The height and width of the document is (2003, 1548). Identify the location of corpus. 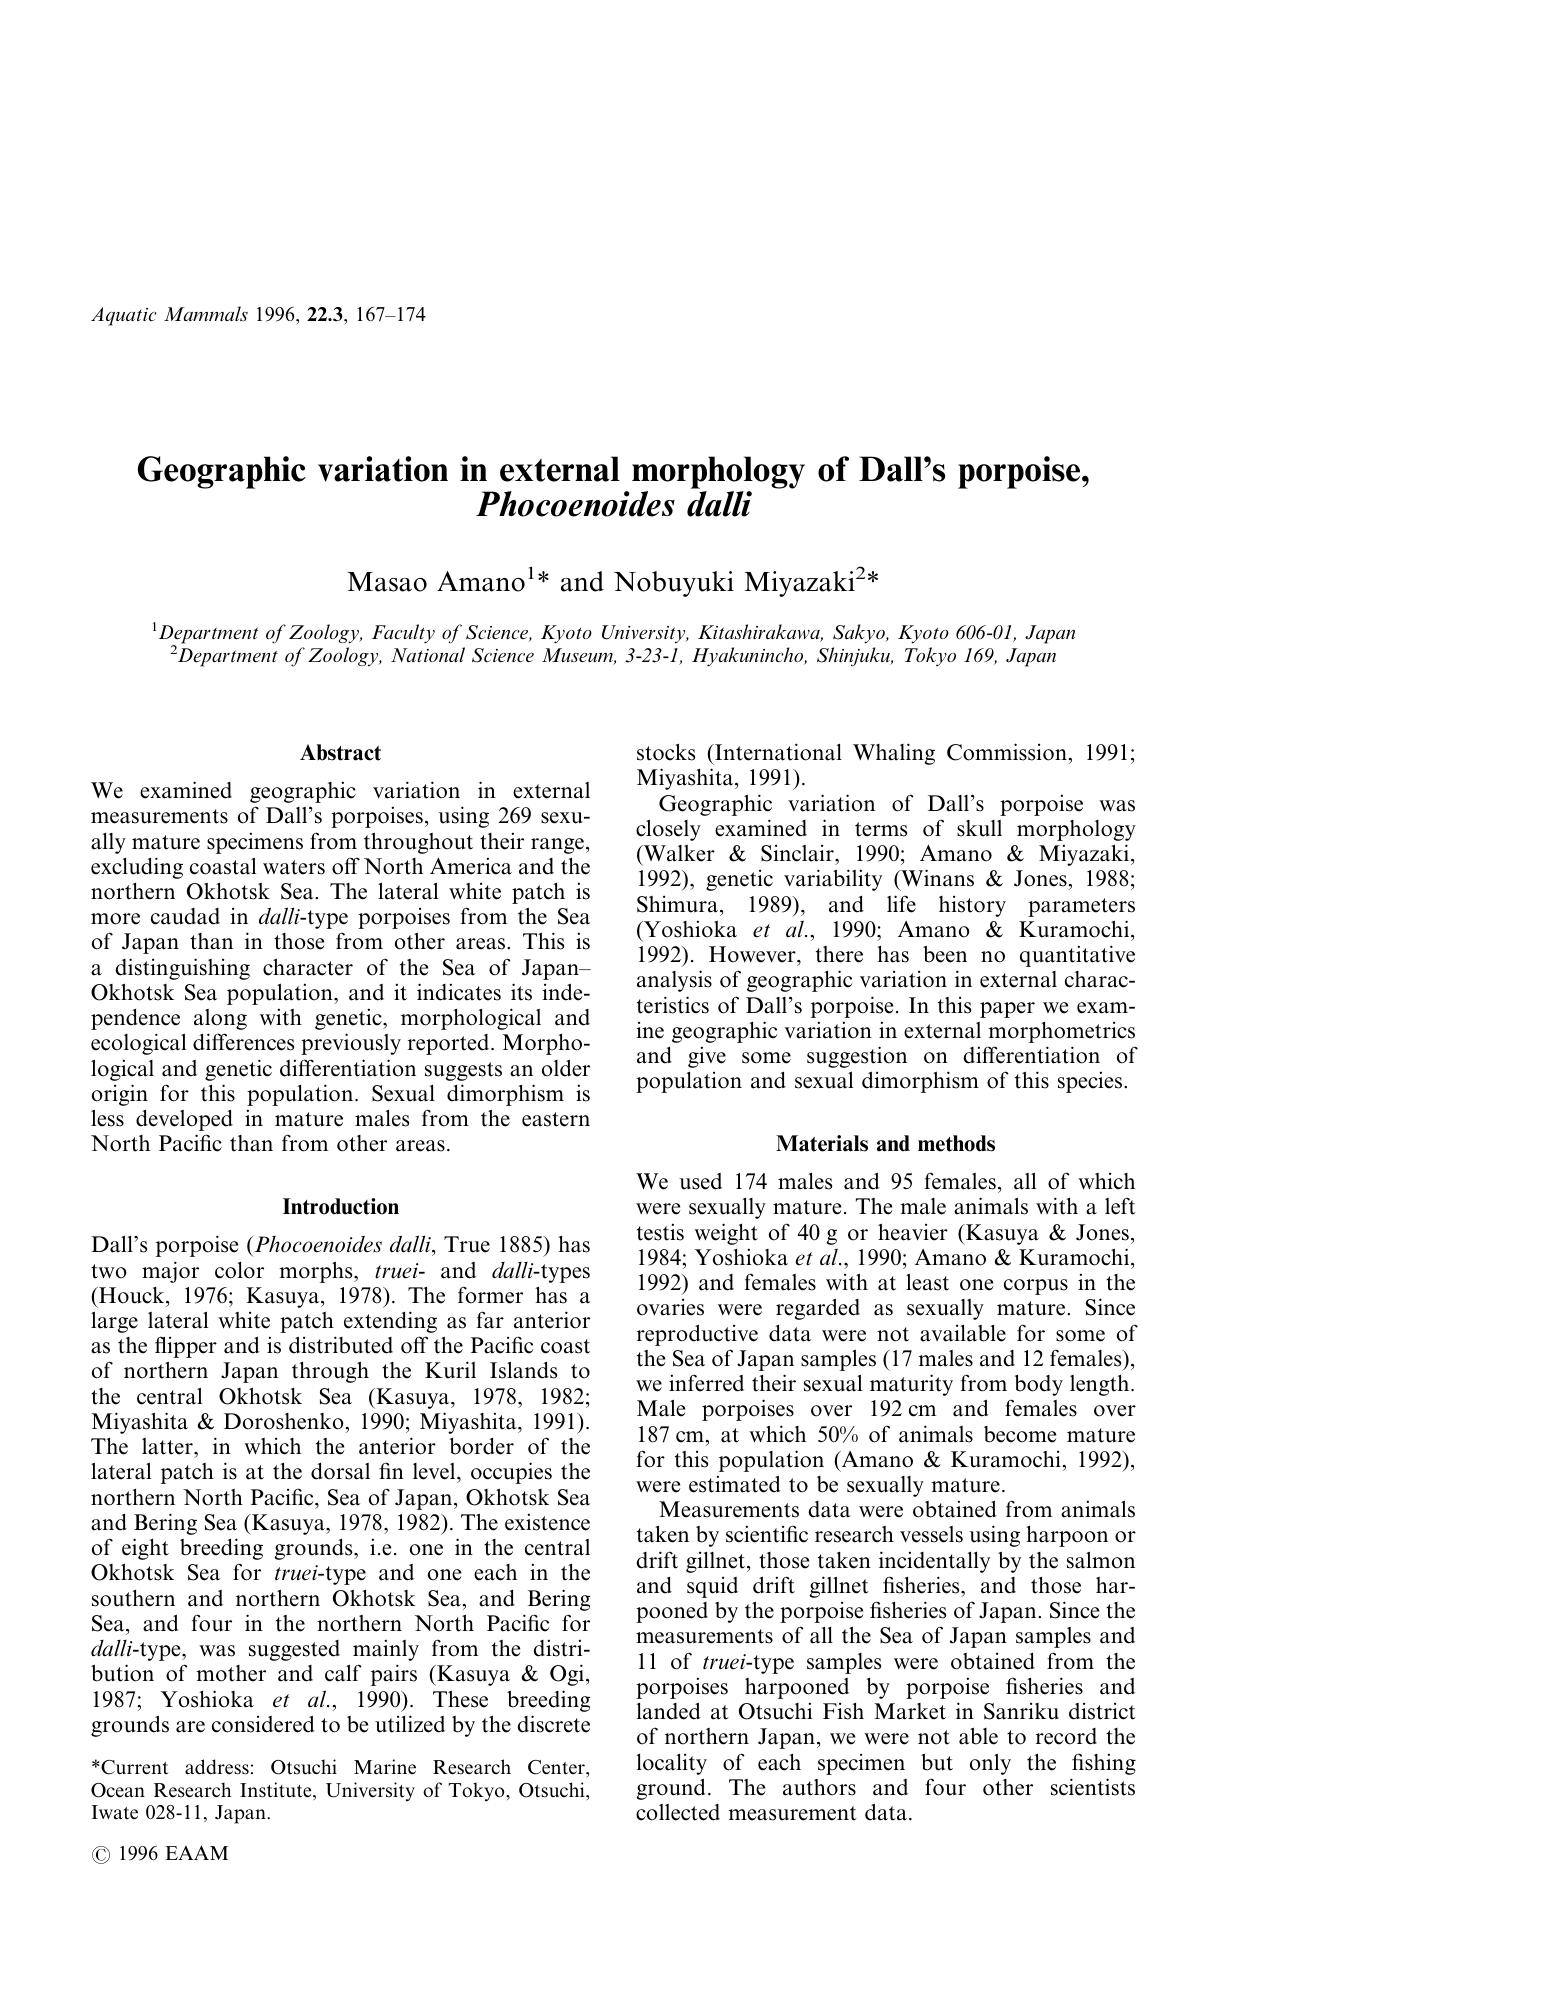
(1036, 1287).
